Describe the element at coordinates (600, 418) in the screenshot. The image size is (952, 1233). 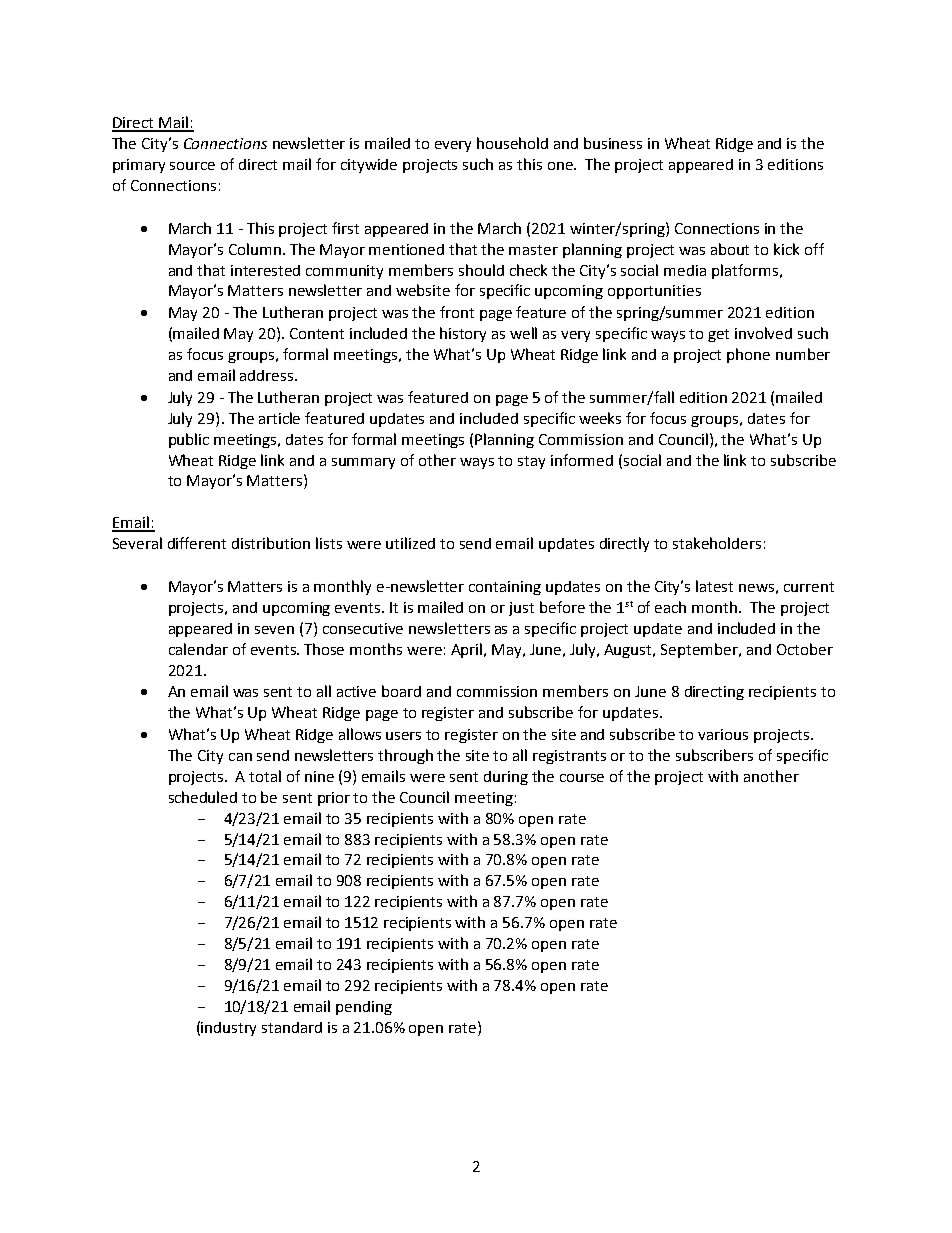
I see `weeks` at that location.
